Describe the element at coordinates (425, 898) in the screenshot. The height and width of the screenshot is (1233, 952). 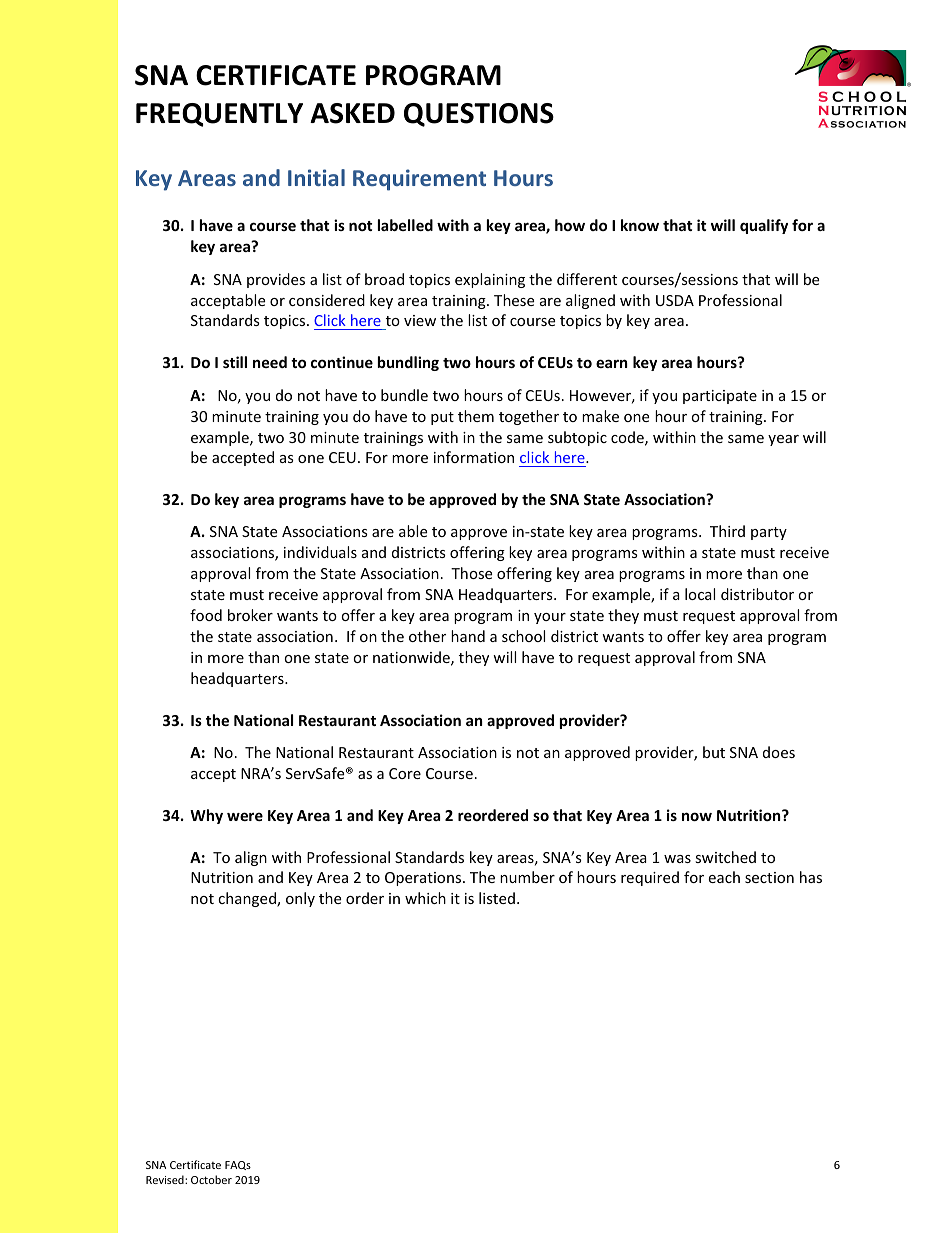
I see `which` at that location.
